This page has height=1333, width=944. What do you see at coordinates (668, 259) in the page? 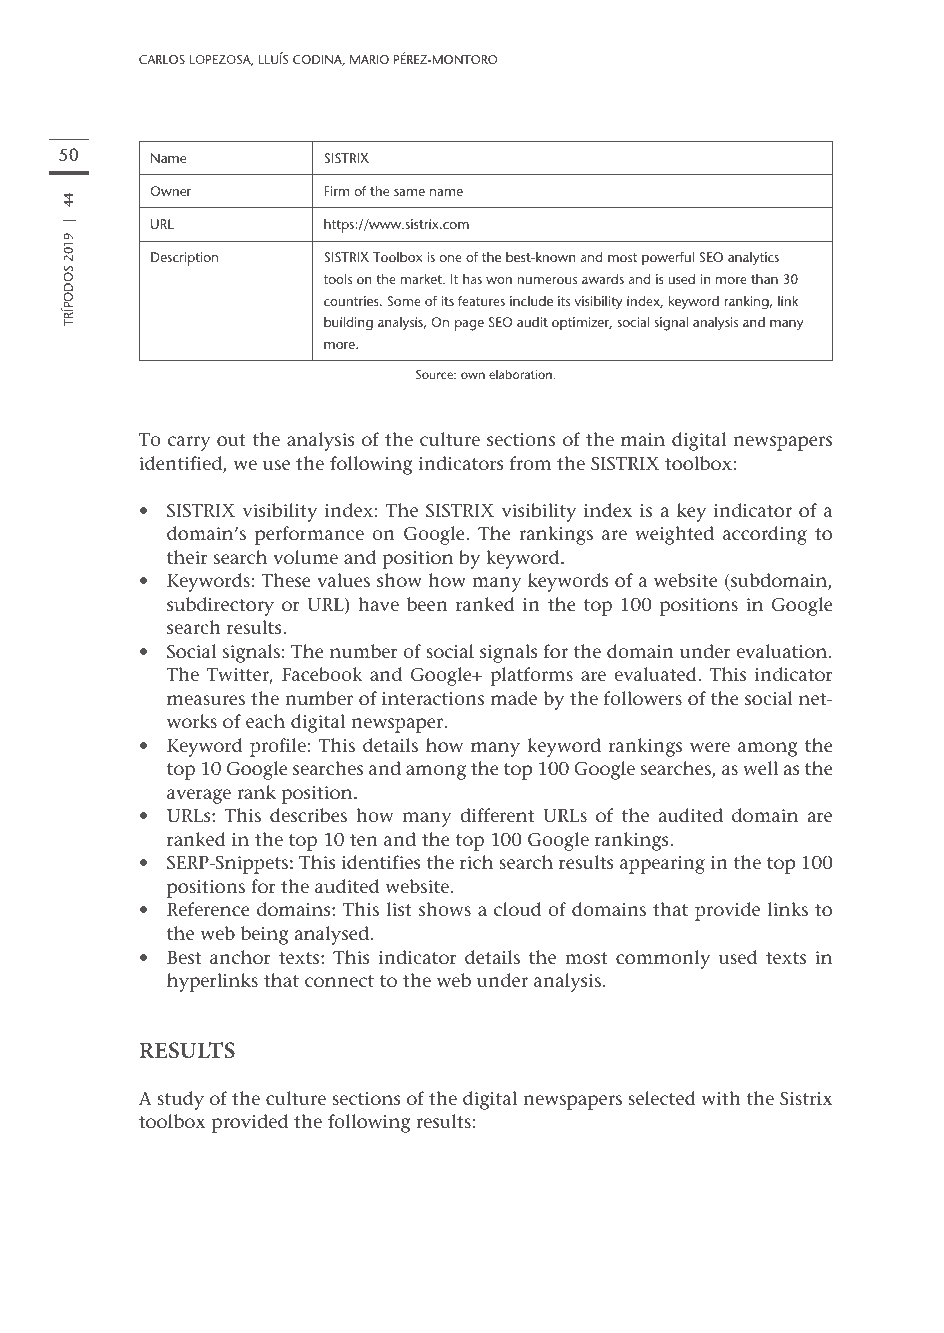
I see `powerful` at bounding box center [668, 259].
